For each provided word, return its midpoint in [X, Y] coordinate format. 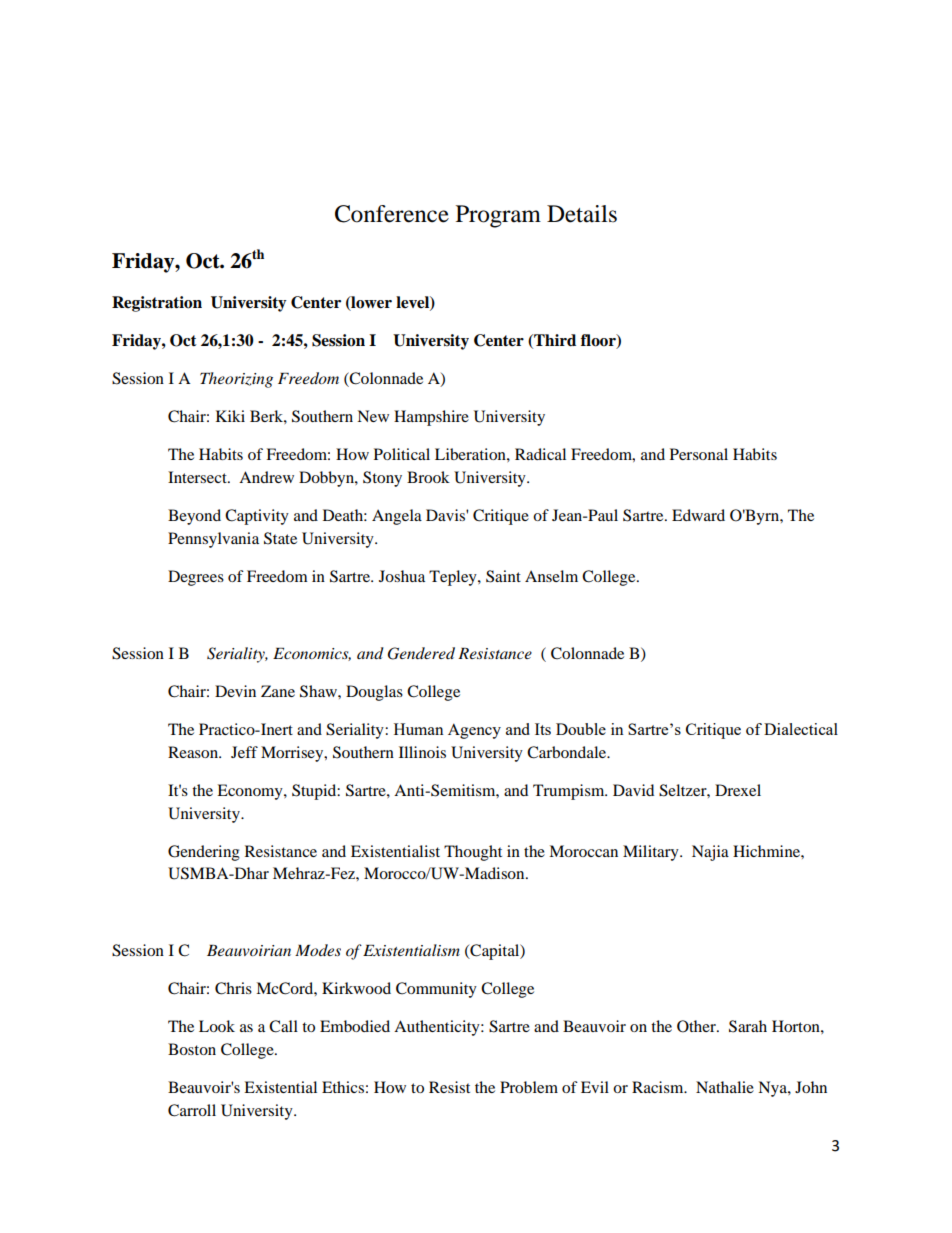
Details [582, 214]
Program [498, 216]
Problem [529, 1087]
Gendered [421, 653]
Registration [157, 304]
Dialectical [801, 729]
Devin [235, 691]
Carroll [192, 1110]
